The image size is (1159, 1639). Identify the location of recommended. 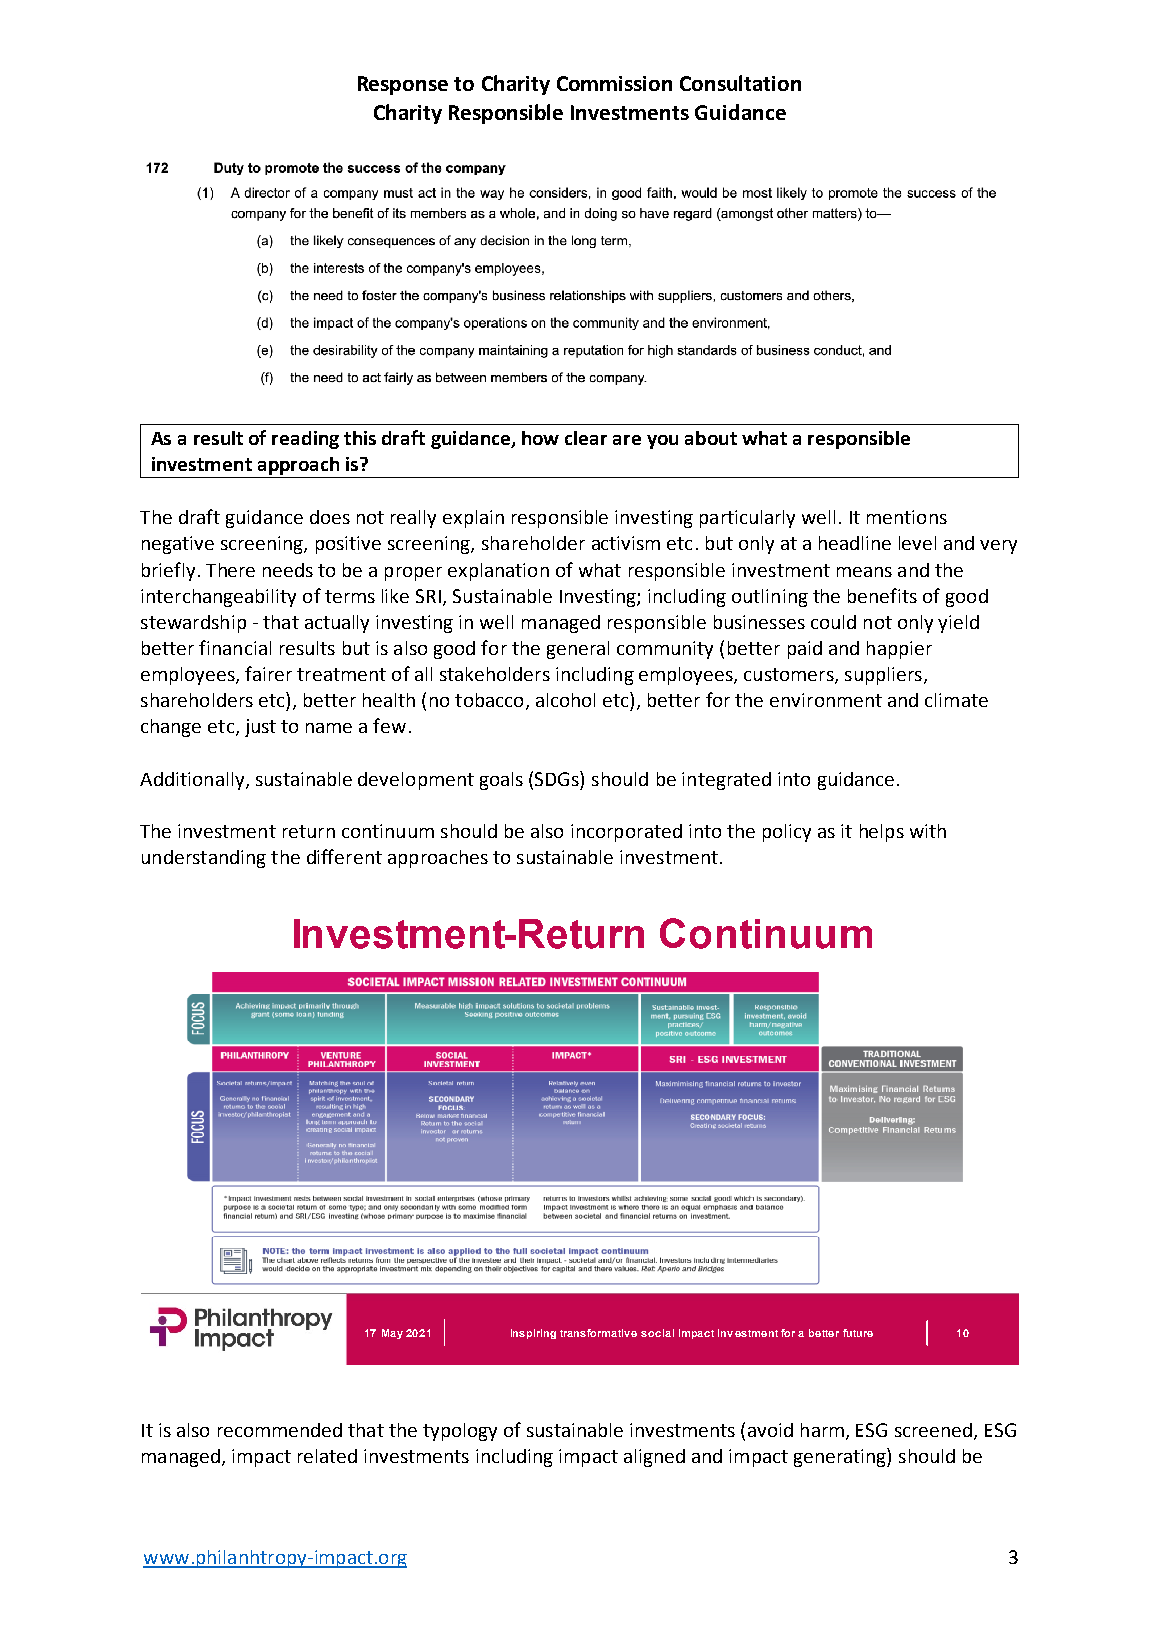
(280, 1430).
